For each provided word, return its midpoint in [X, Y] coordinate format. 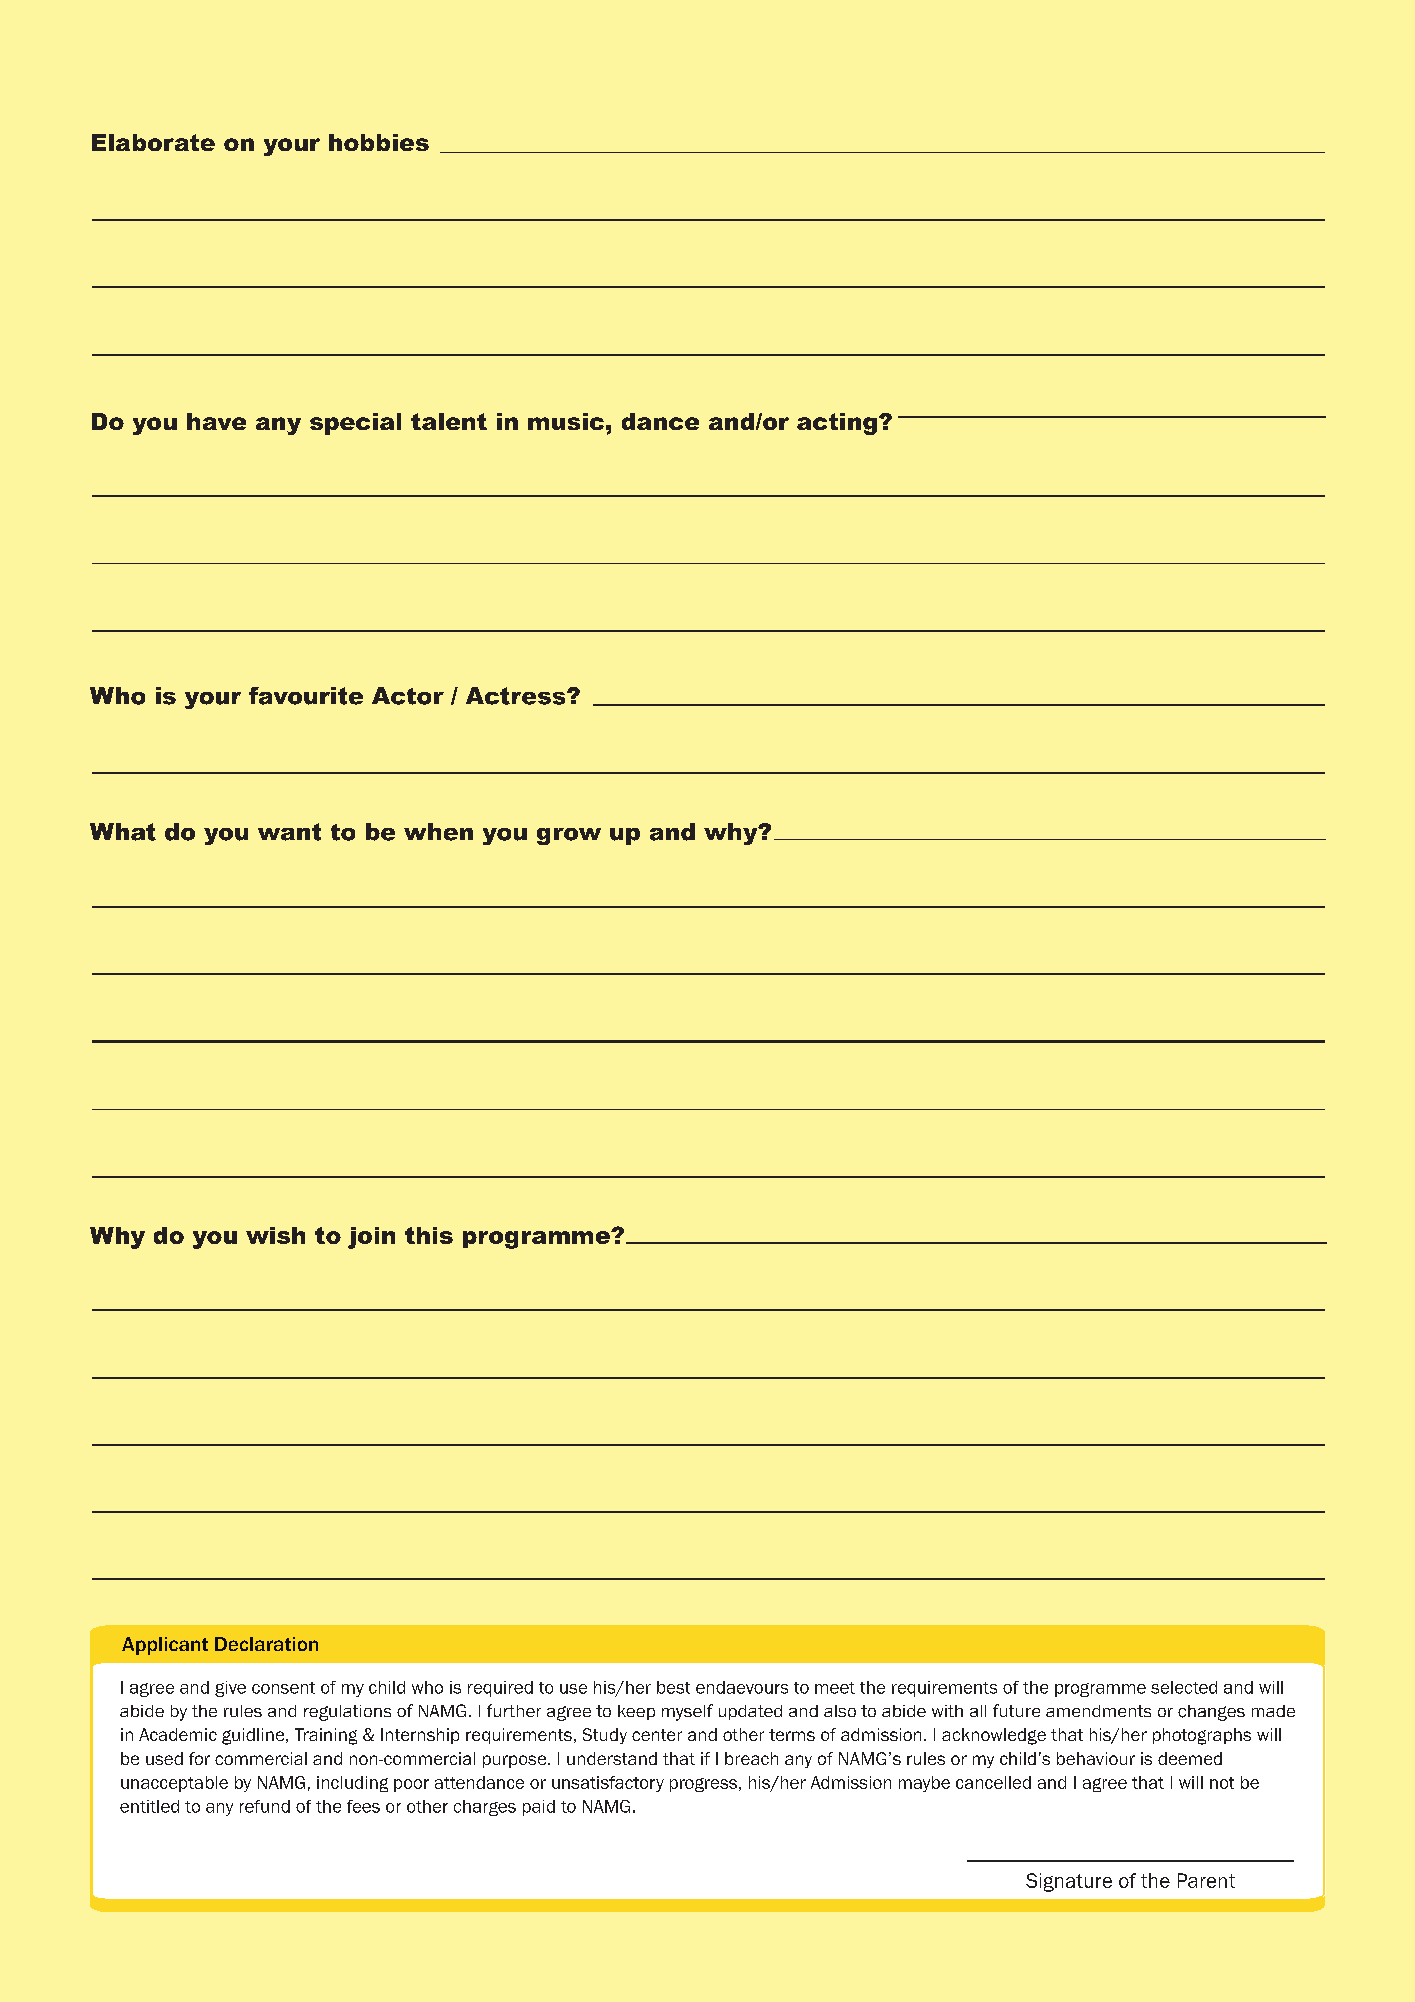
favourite [306, 696]
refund [265, 1806]
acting [837, 424]
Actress [517, 696]
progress [705, 1785]
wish [275, 1235]
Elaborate [153, 142]
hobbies [379, 142]
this [429, 1235]
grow [569, 836]
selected [1184, 1687]
